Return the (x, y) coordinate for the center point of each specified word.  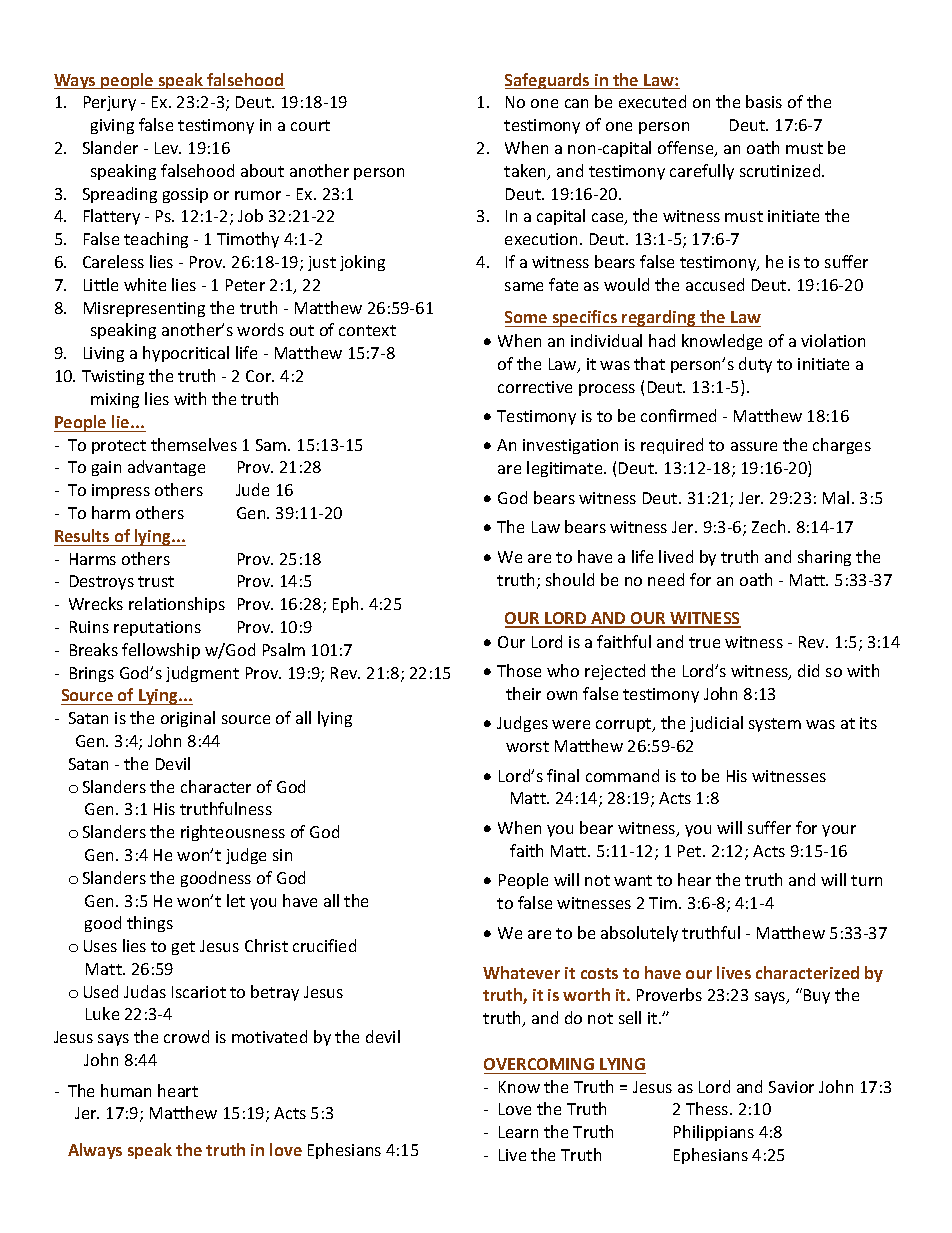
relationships (177, 605)
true (704, 642)
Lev (168, 148)
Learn (518, 1132)
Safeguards (548, 81)
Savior (791, 1087)
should (570, 579)
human (126, 1090)
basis (764, 101)
